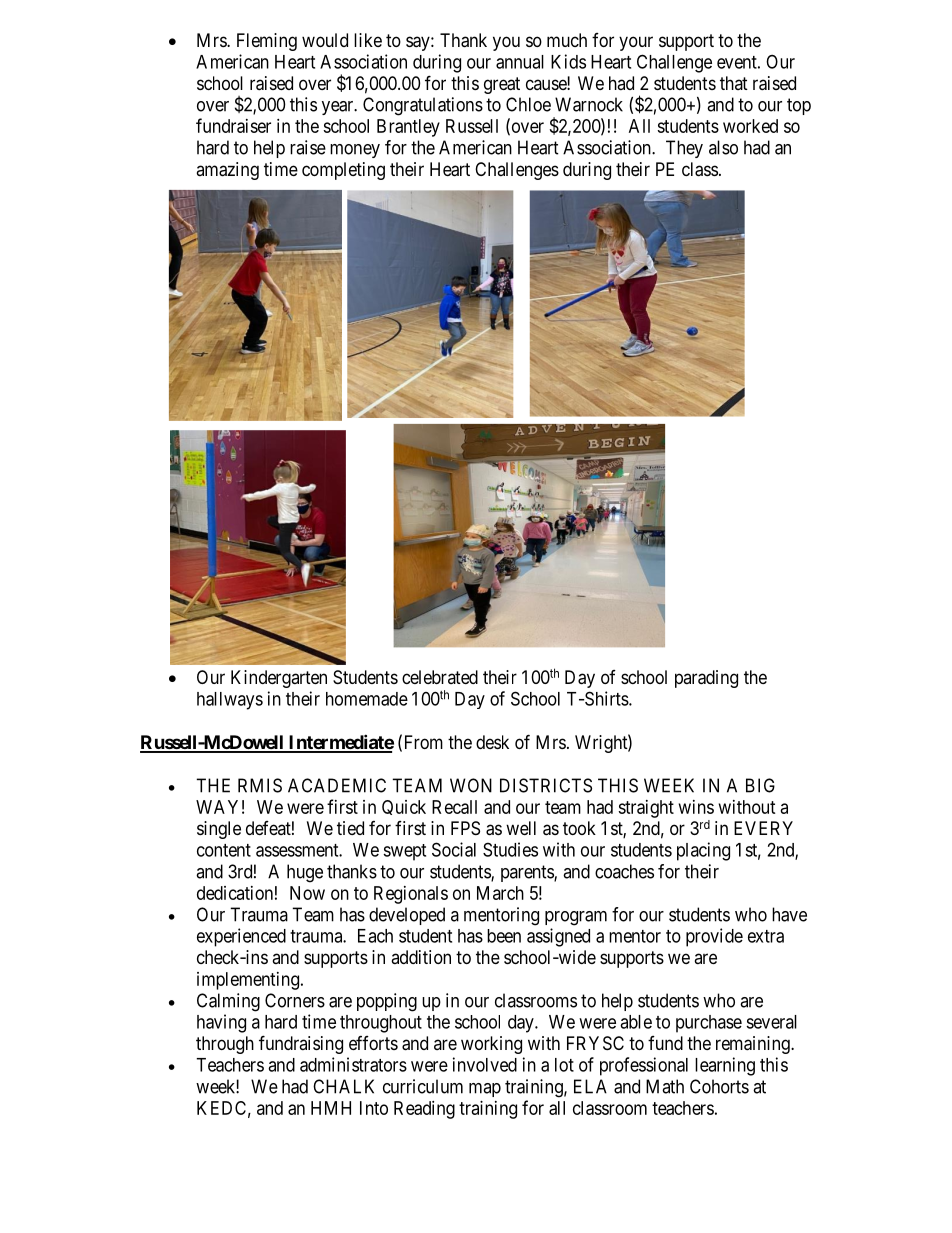 Image resolution: width=952 pixels, height=1233 pixels. I want to click on also, so click(723, 147).
